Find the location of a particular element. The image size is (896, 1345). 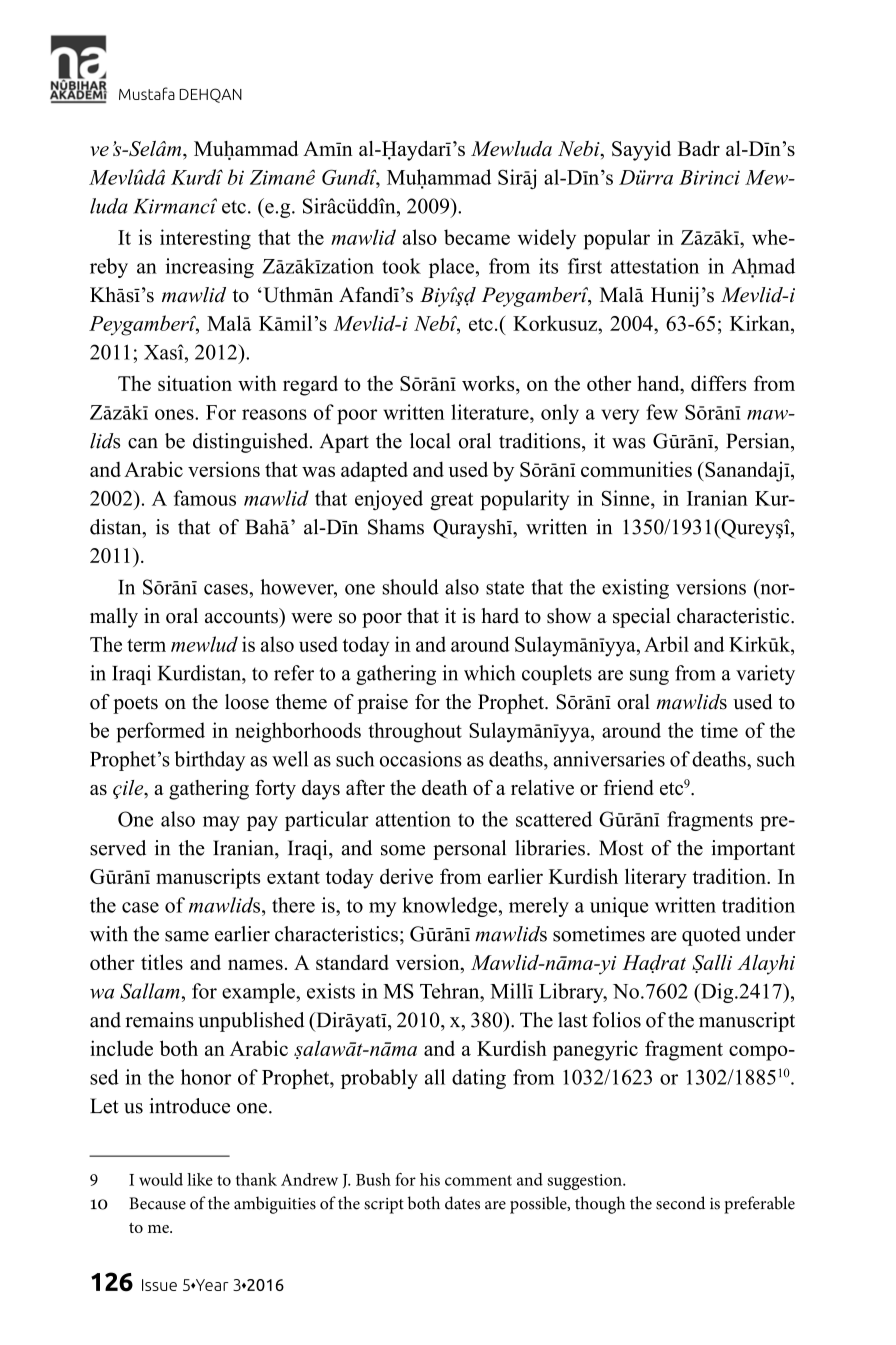

same is located at coordinates (187, 936).
